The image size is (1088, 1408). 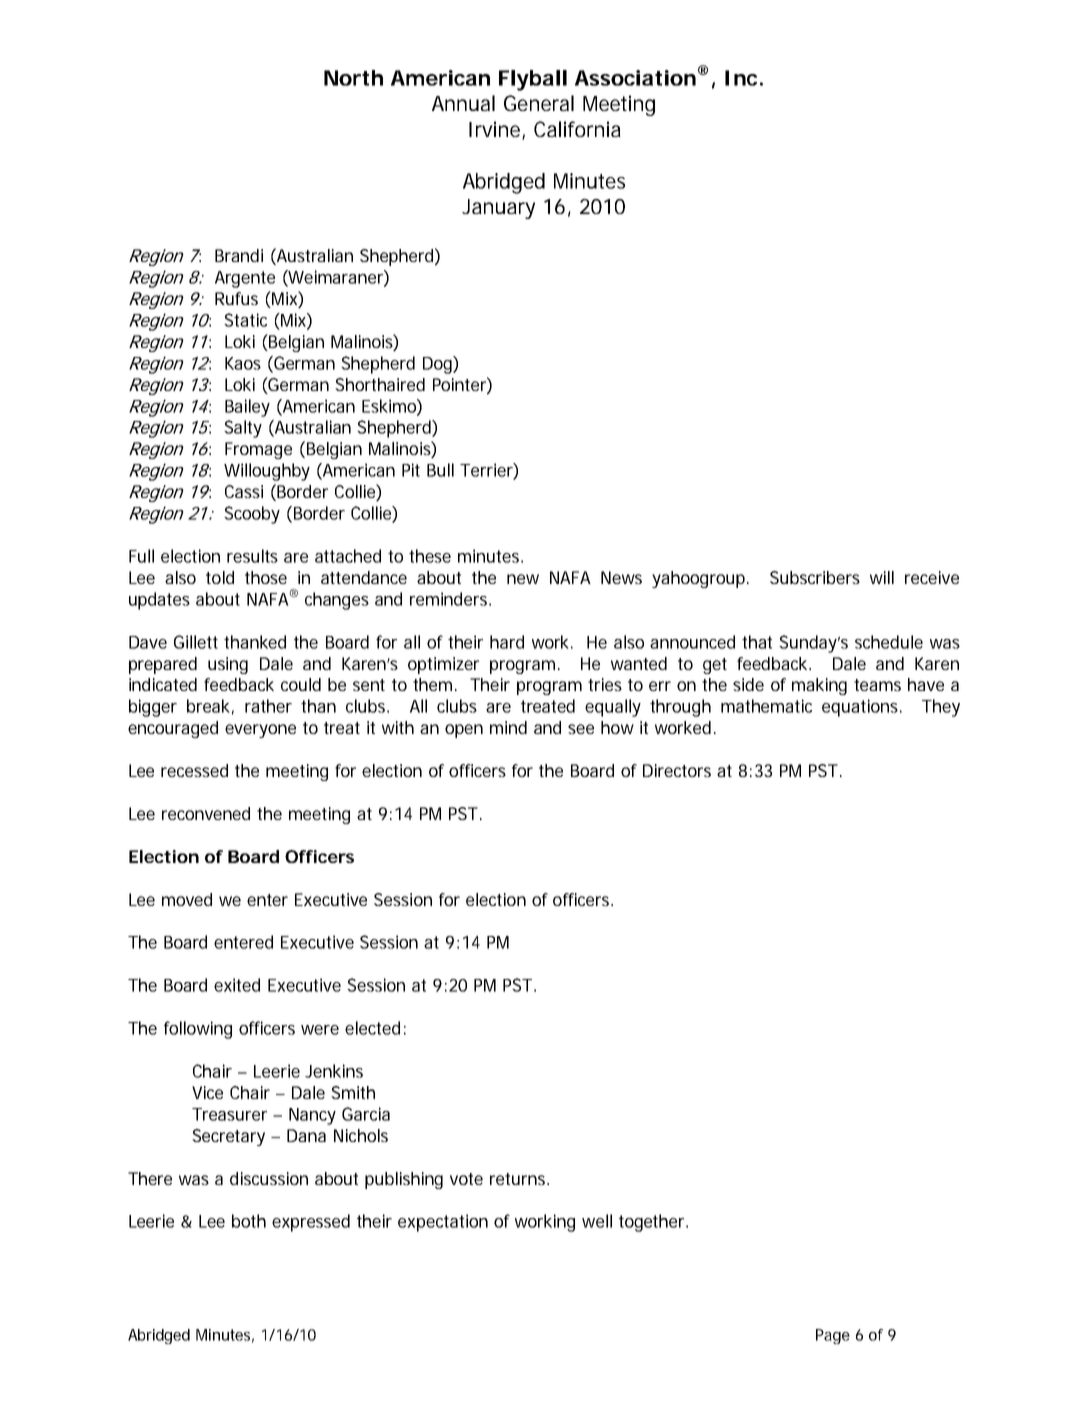 What do you see at coordinates (353, 78) in the document?
I see `North` at bounding box center [353, 78].
